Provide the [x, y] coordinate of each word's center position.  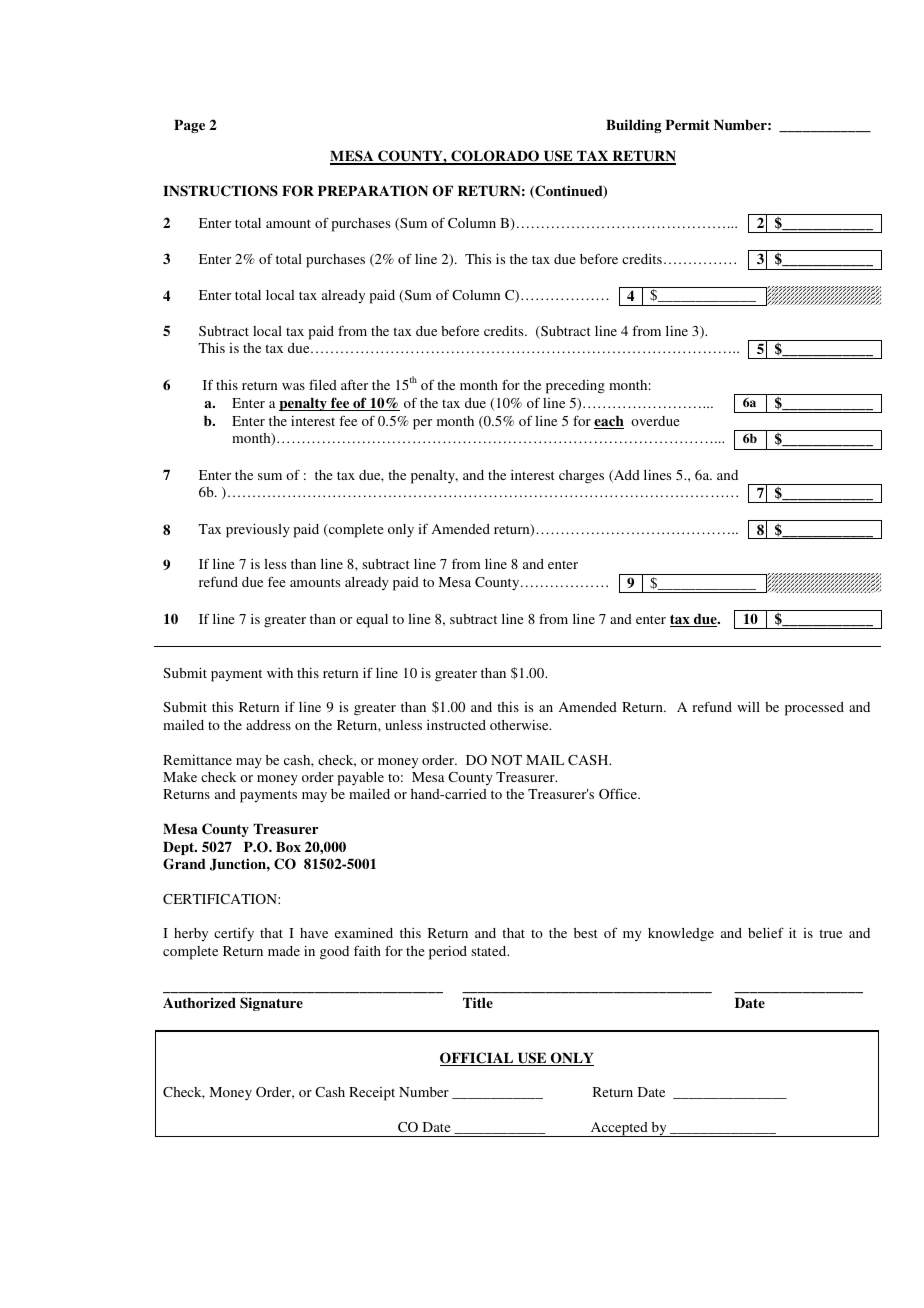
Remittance [197, 760]
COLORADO [495, 157]
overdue [655, 421]
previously [258, 530]
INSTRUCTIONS [220, 191]
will [748, 706]
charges [581, 477]
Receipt [372, 1094]
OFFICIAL [478, 1059]
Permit [687, 124]
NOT [506, 760]
